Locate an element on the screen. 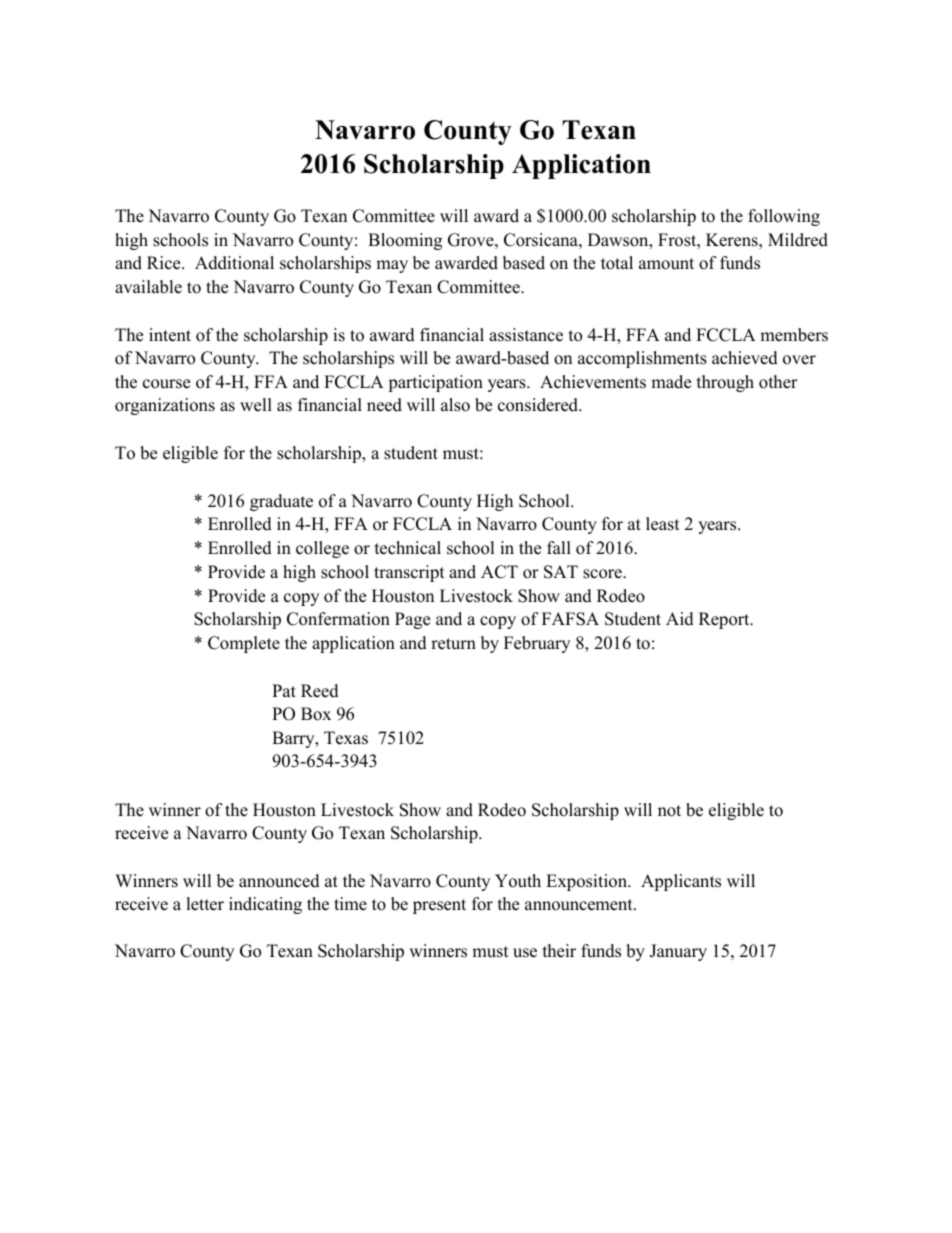  return is located at coordinates (453, 644).
